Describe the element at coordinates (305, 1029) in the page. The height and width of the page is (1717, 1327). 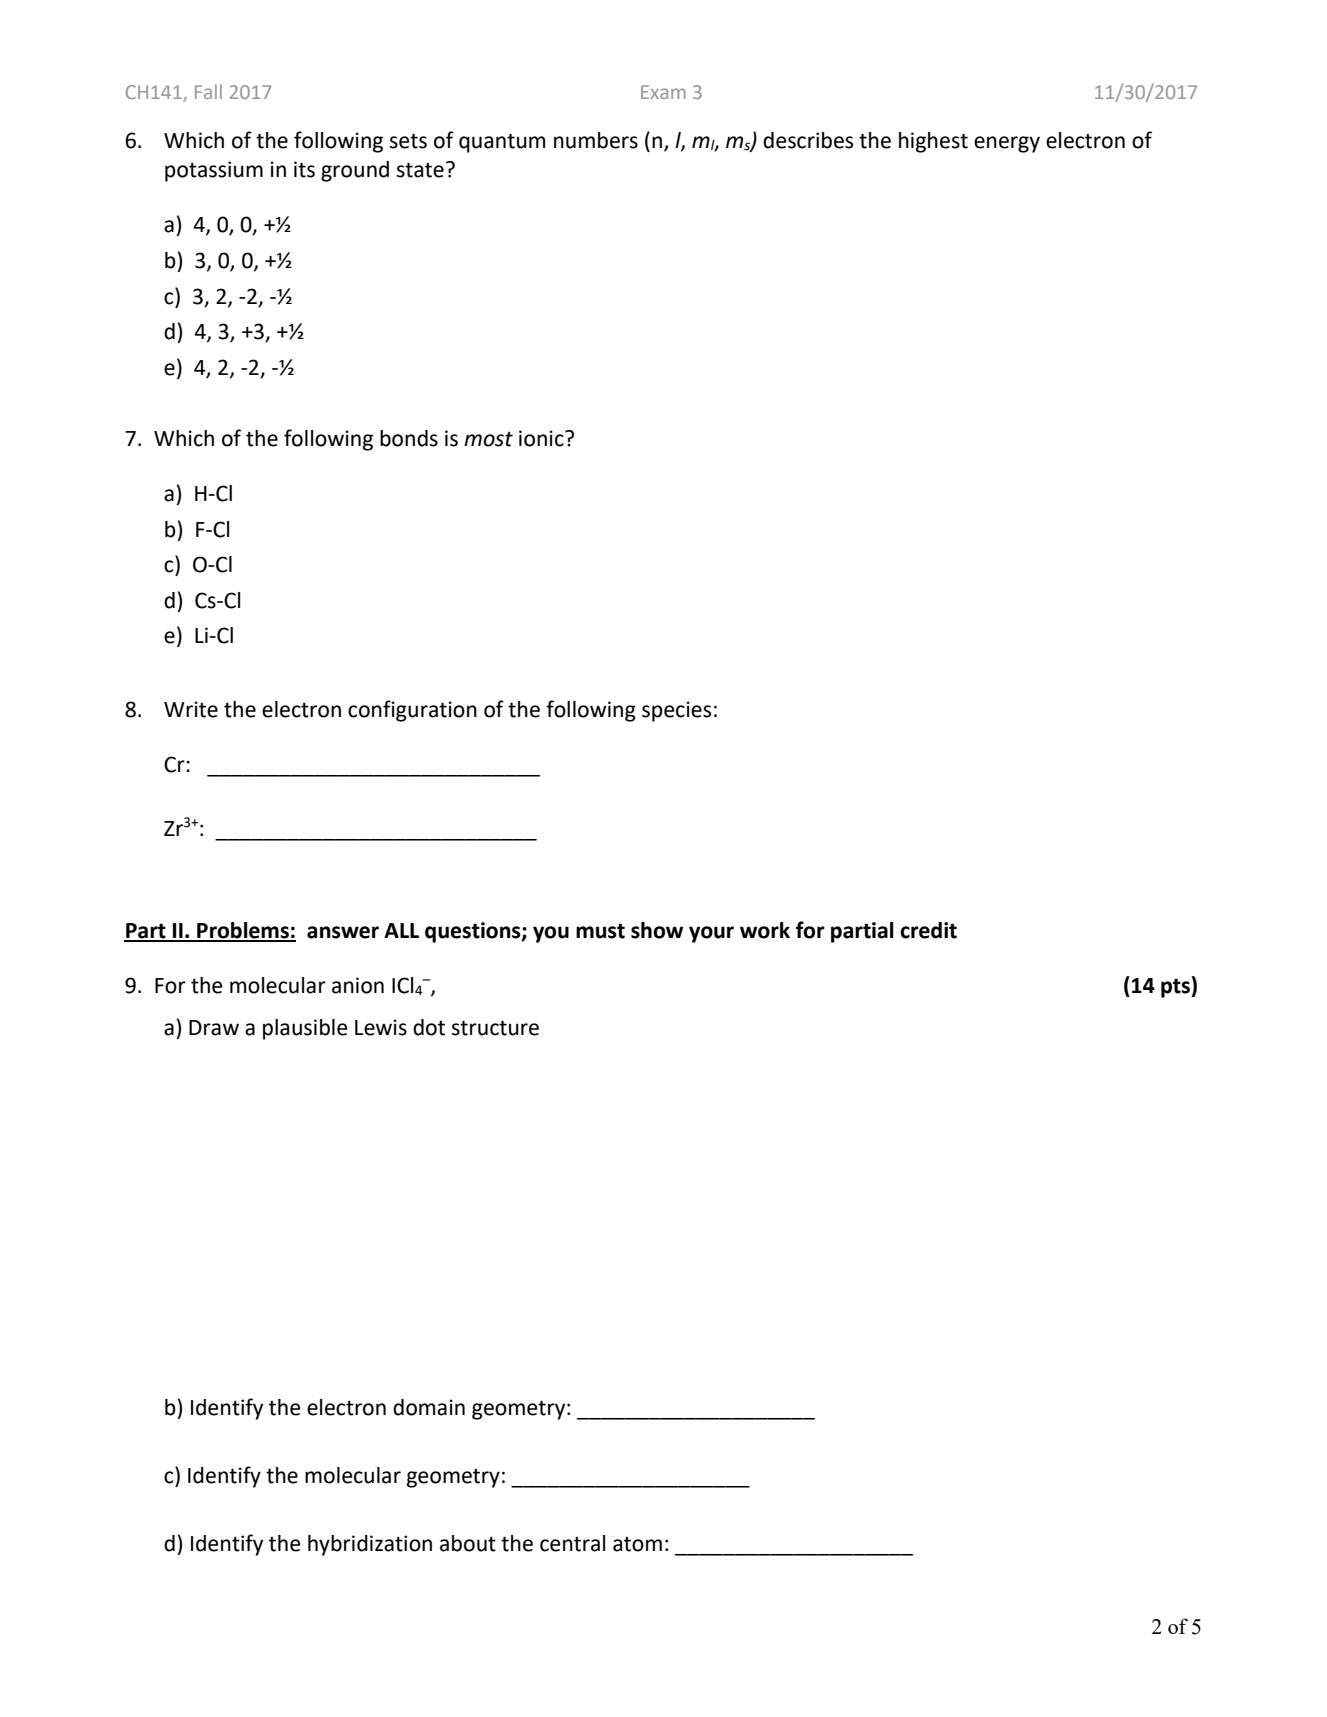
I see `plausible` at that location.
